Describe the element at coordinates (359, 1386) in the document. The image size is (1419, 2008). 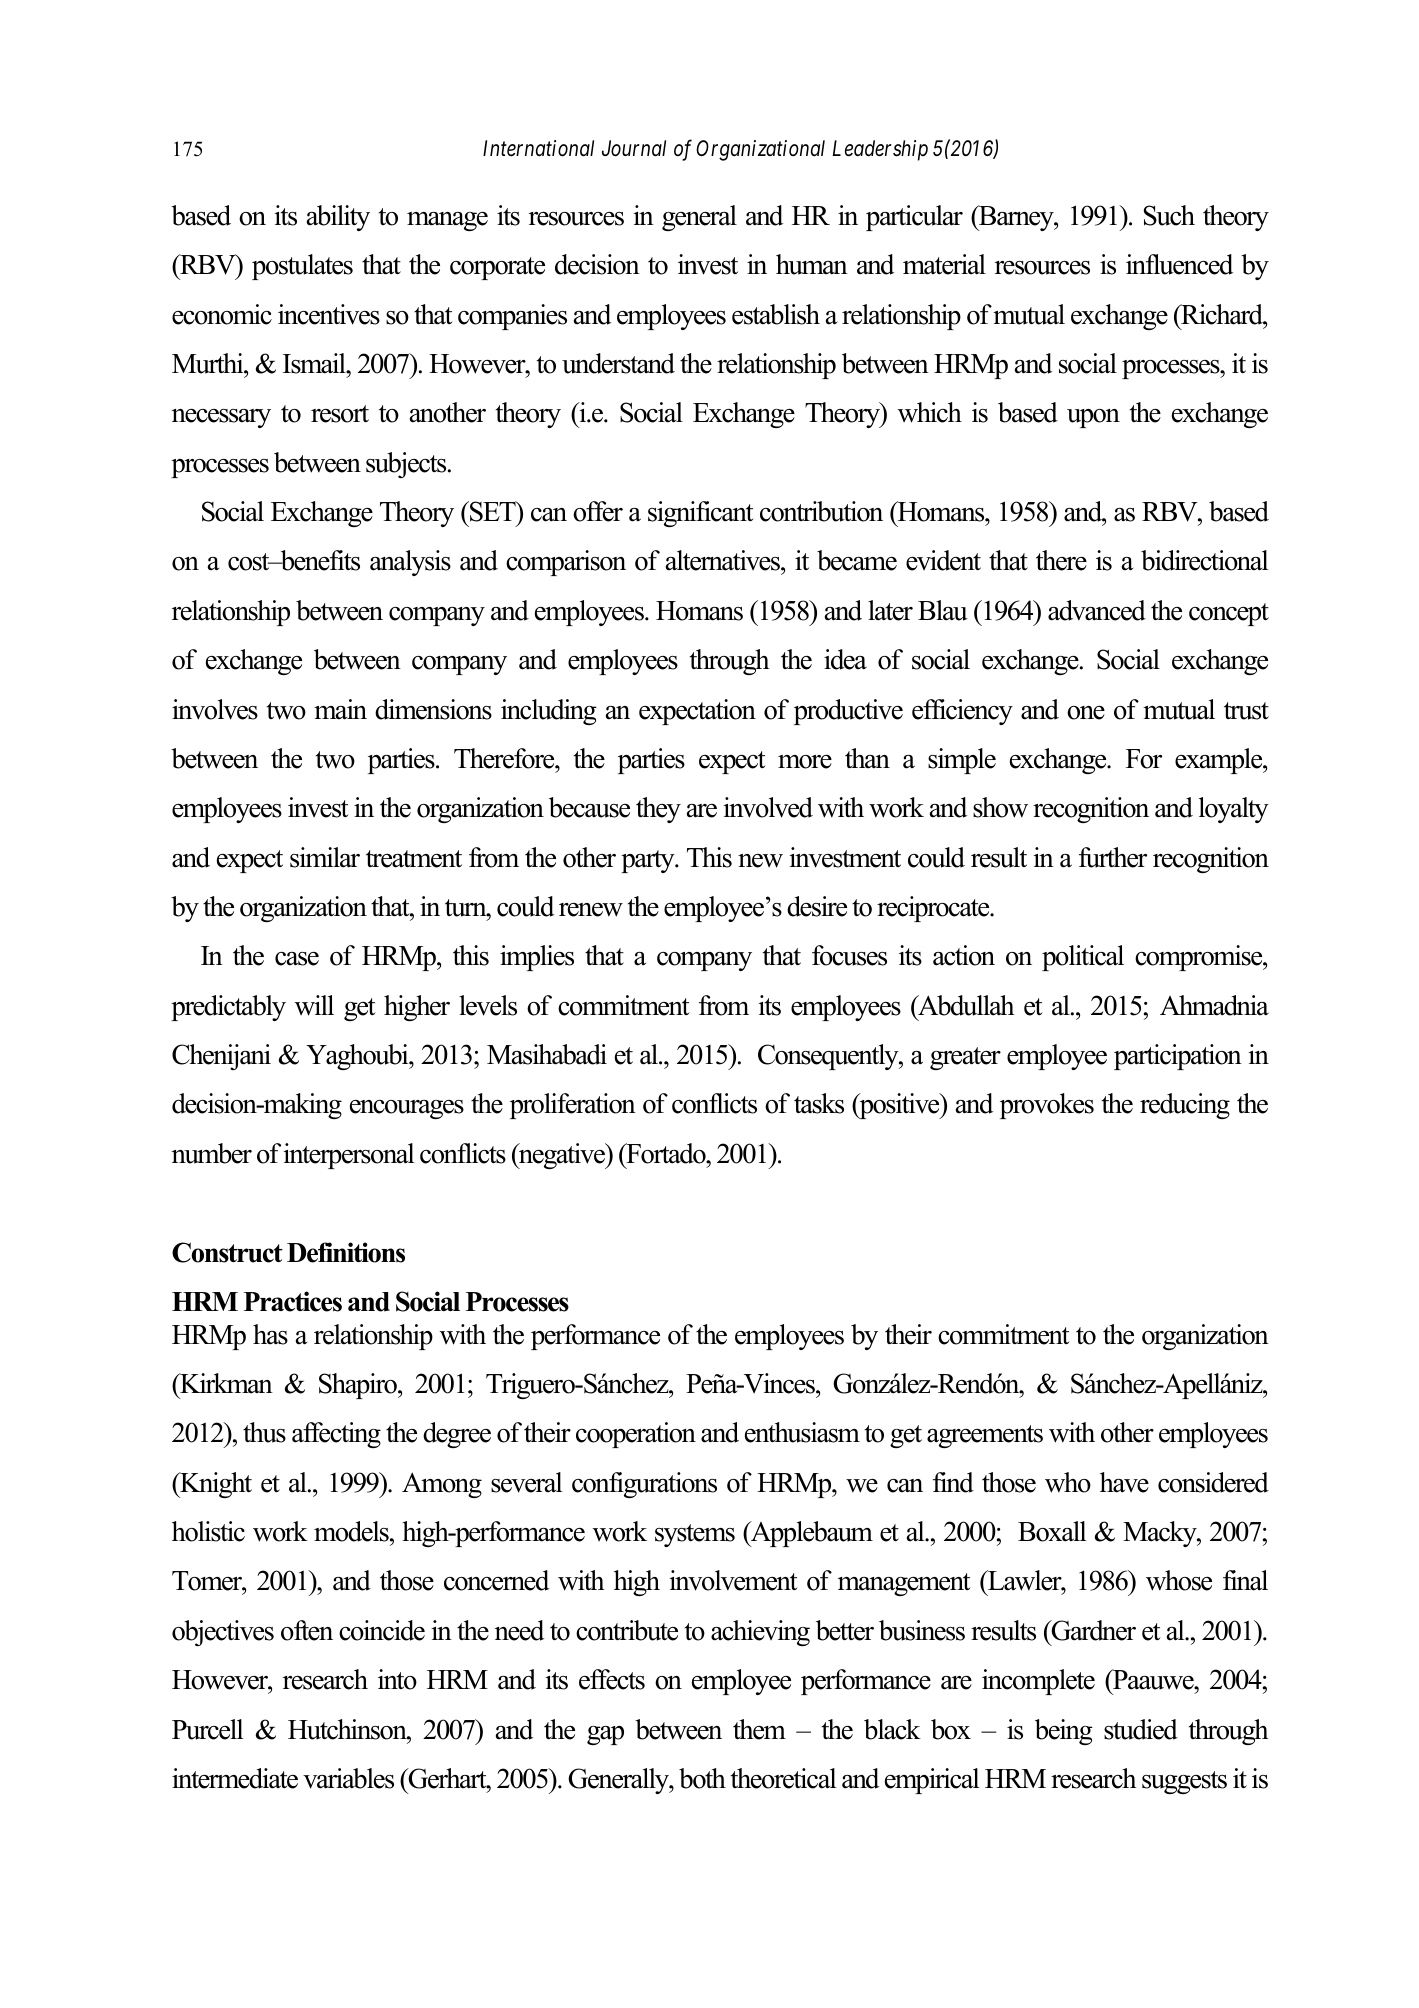
I see `Shapiro` at that location.
